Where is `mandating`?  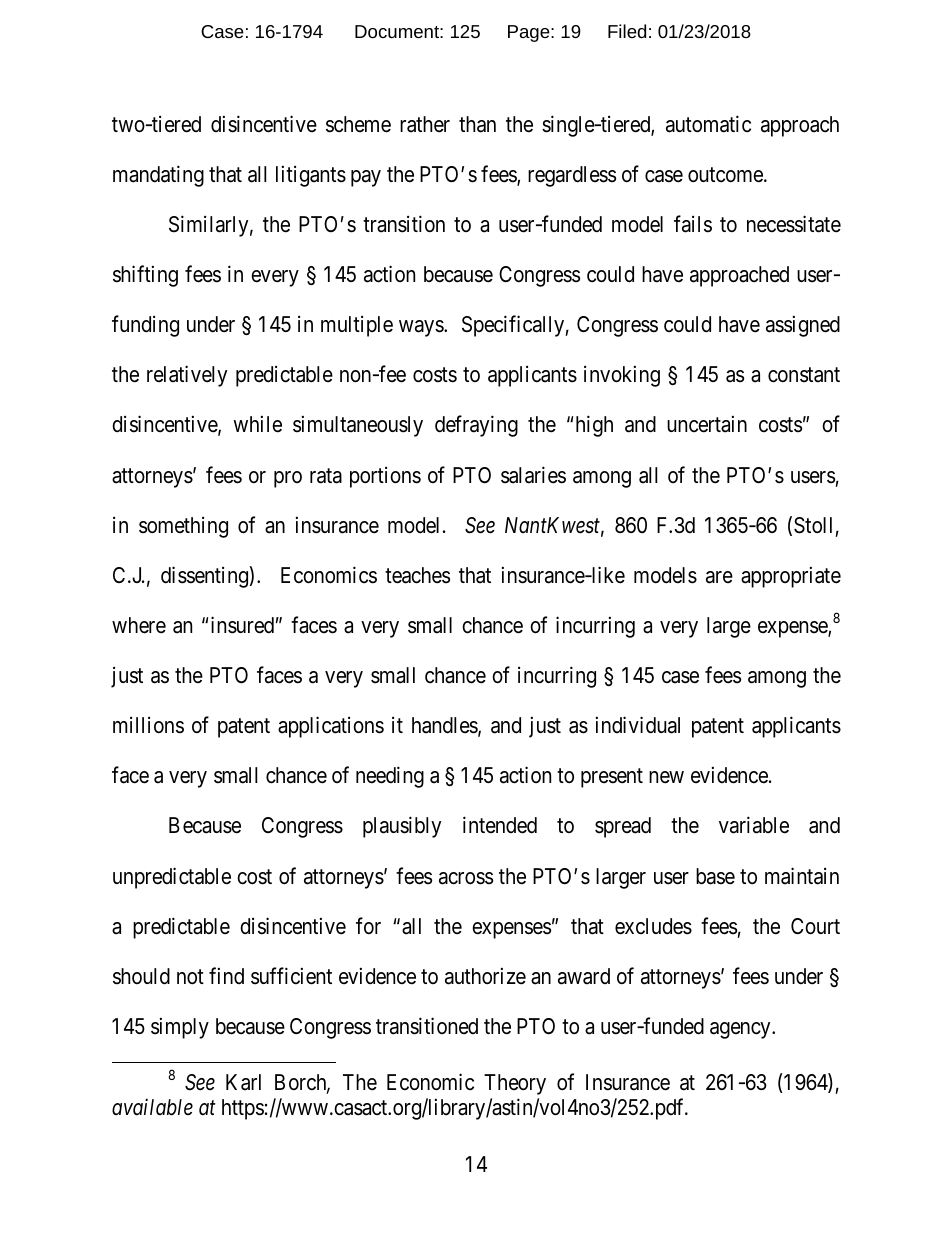
mandating is located at coordinates (158, 176).
